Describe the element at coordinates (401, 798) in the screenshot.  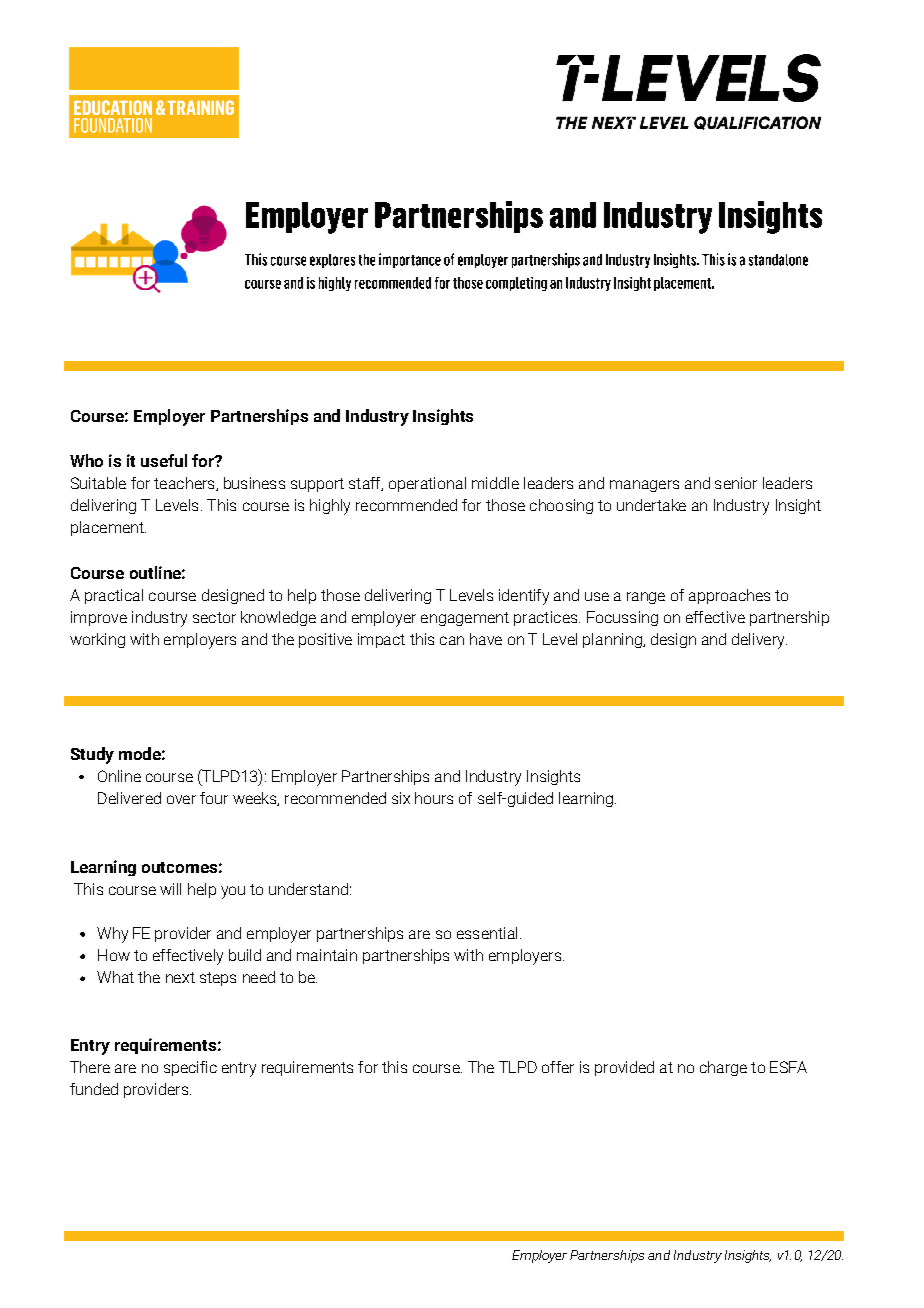
I see `six` at that location.
